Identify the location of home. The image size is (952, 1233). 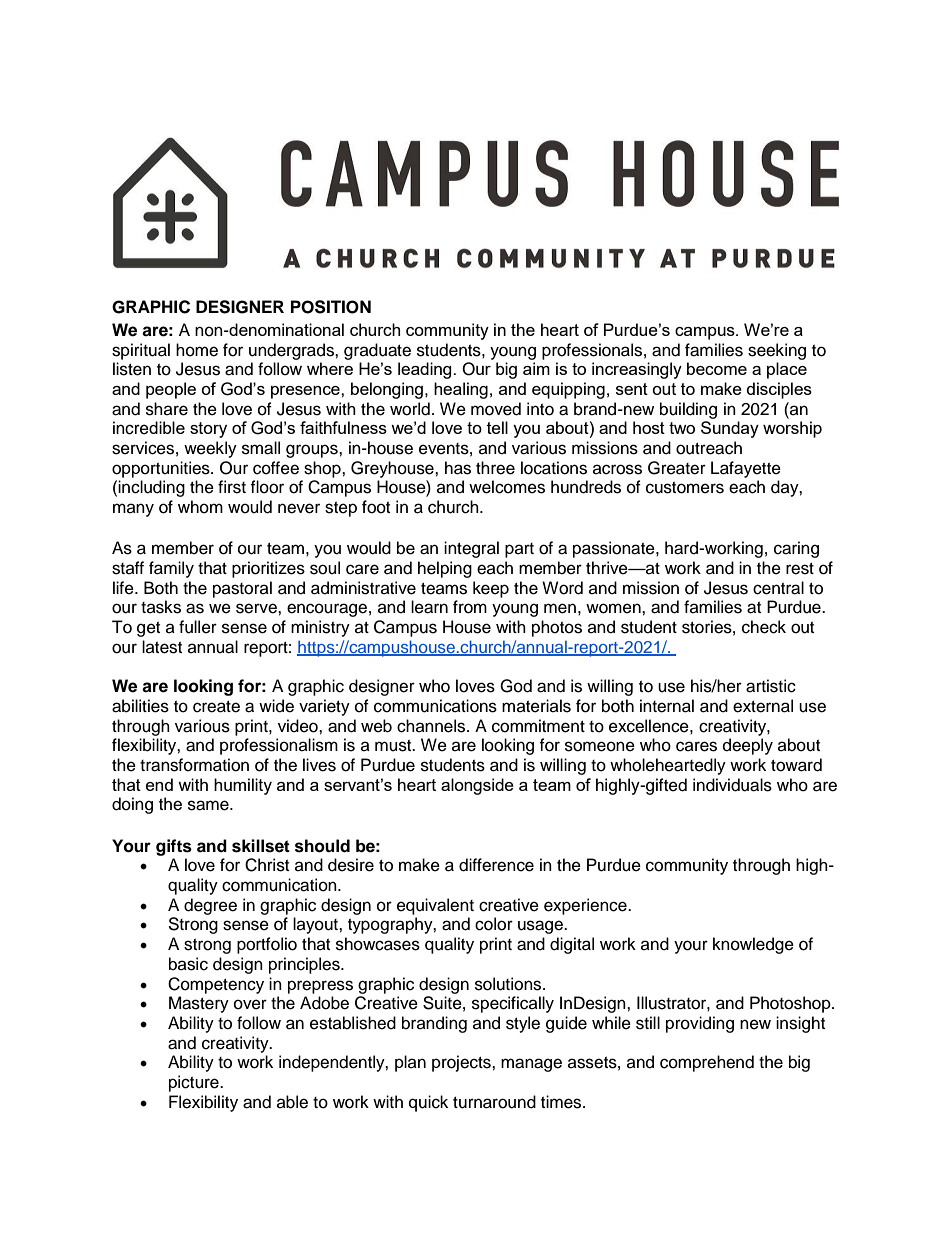
(197, 350).
